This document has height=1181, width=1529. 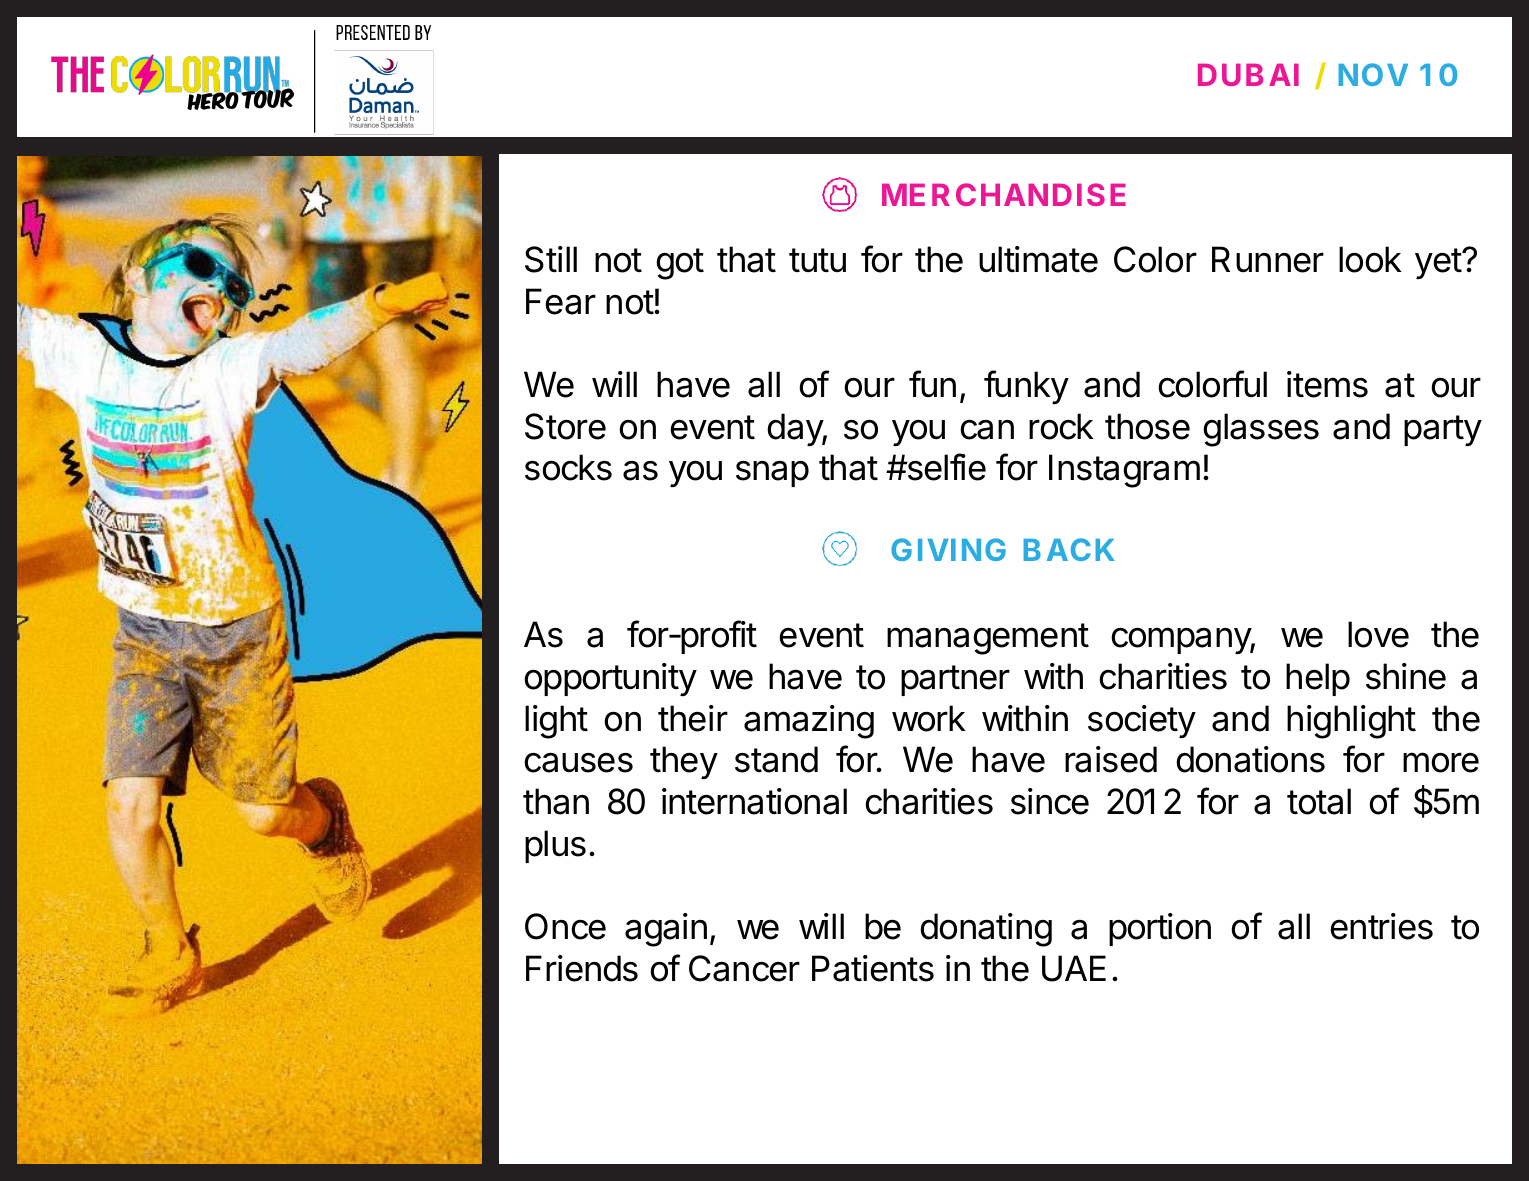 I want to click on donating, so click(x=986, y=930).
